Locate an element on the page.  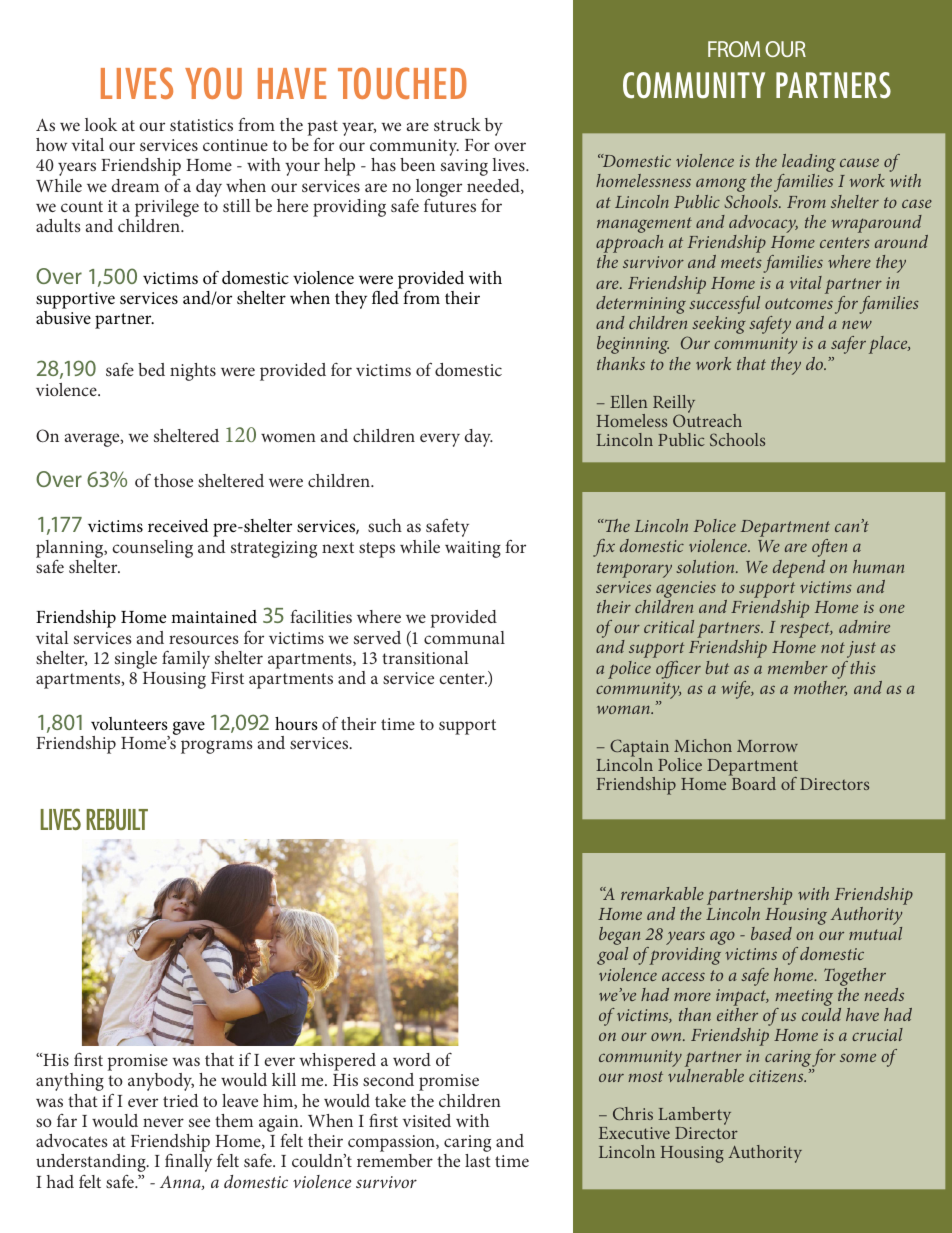
statistics is located at coordinates (201, 125).
